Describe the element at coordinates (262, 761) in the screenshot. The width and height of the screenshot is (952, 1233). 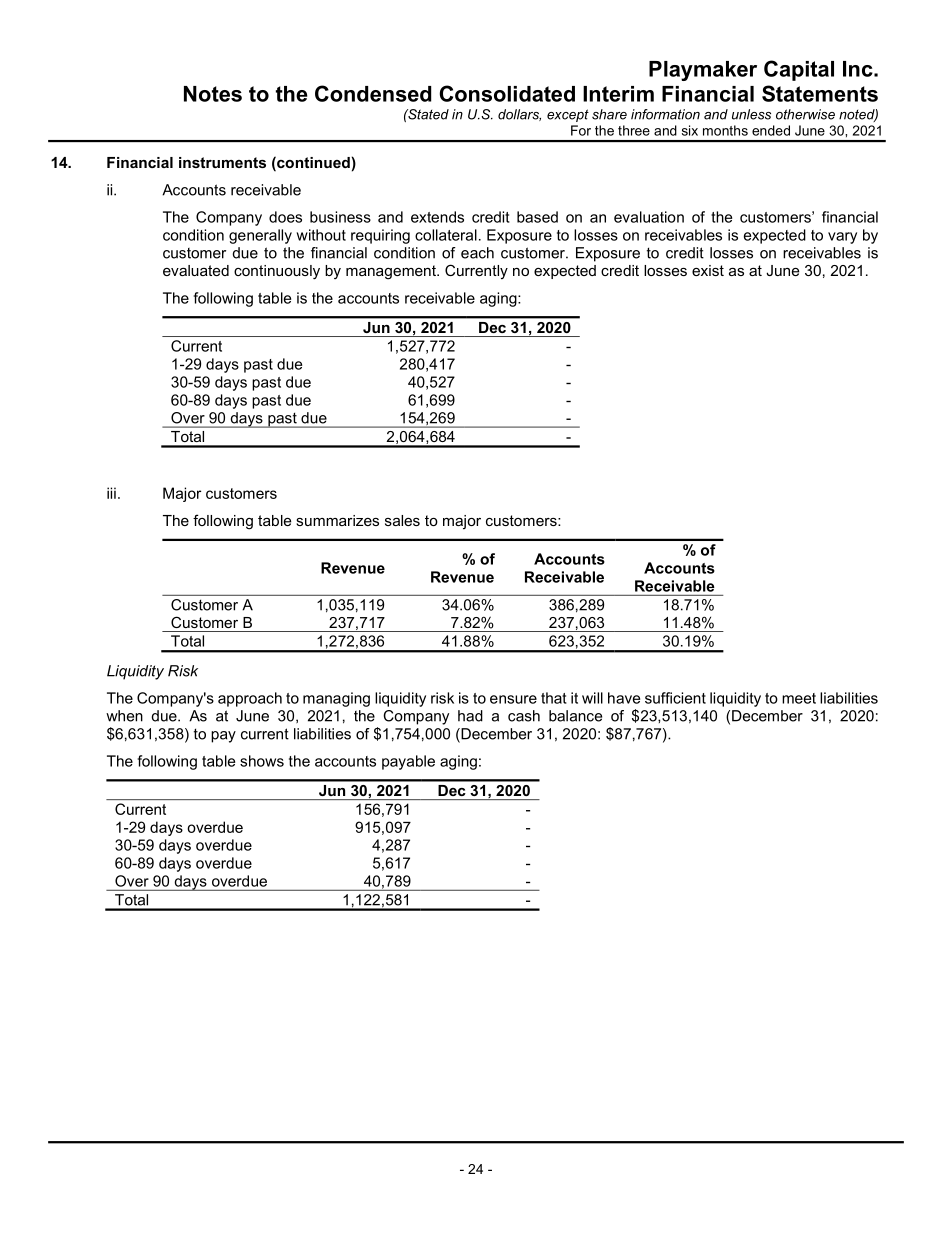
I see `shows` at that location.
